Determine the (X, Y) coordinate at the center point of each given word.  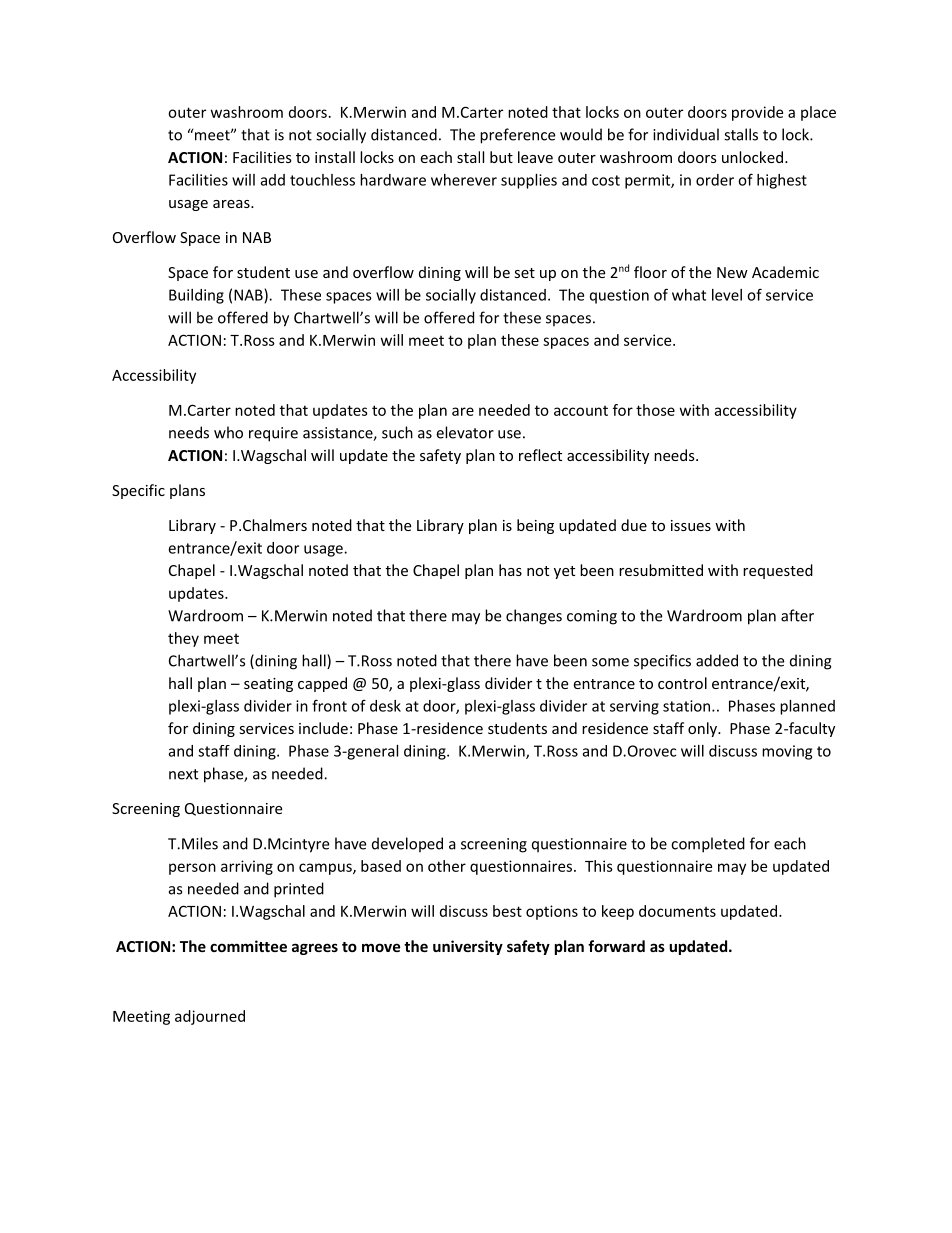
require (273, 434)
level (727, 295)
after (797, 615)
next (183, 774)
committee (248, 946)
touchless (322, 180)
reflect (540, 455)
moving (787, 752)
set (524, 273)
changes (534, 617)
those (655, 410)
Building (196, 296)
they (183, 639)
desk (385, 706)
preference (517, 136)
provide (757, 113)
